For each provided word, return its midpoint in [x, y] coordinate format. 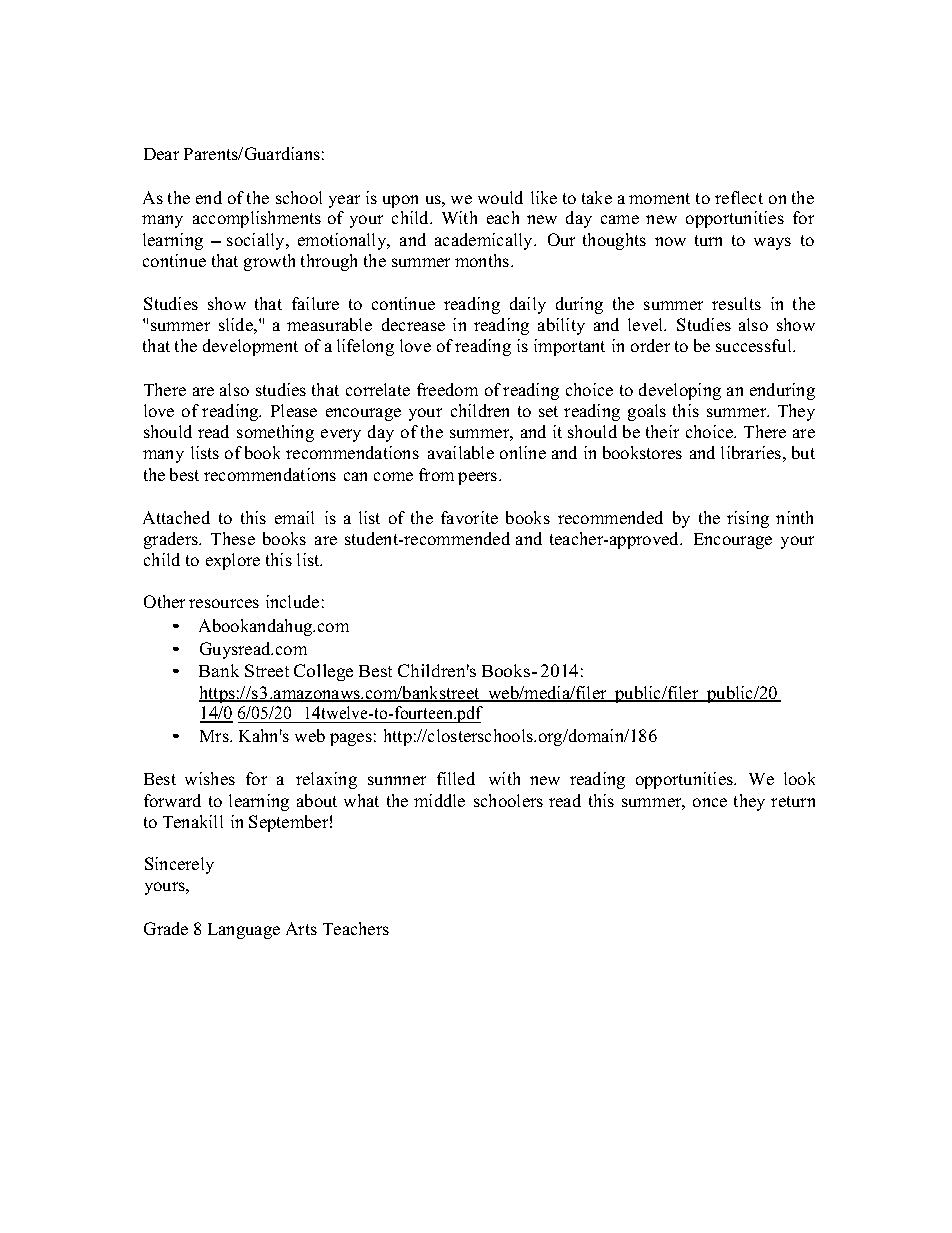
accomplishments [257, 219]
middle [439, 800]
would [500, 197]
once [710, 802]
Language [244, 931]
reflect [739, 197]
